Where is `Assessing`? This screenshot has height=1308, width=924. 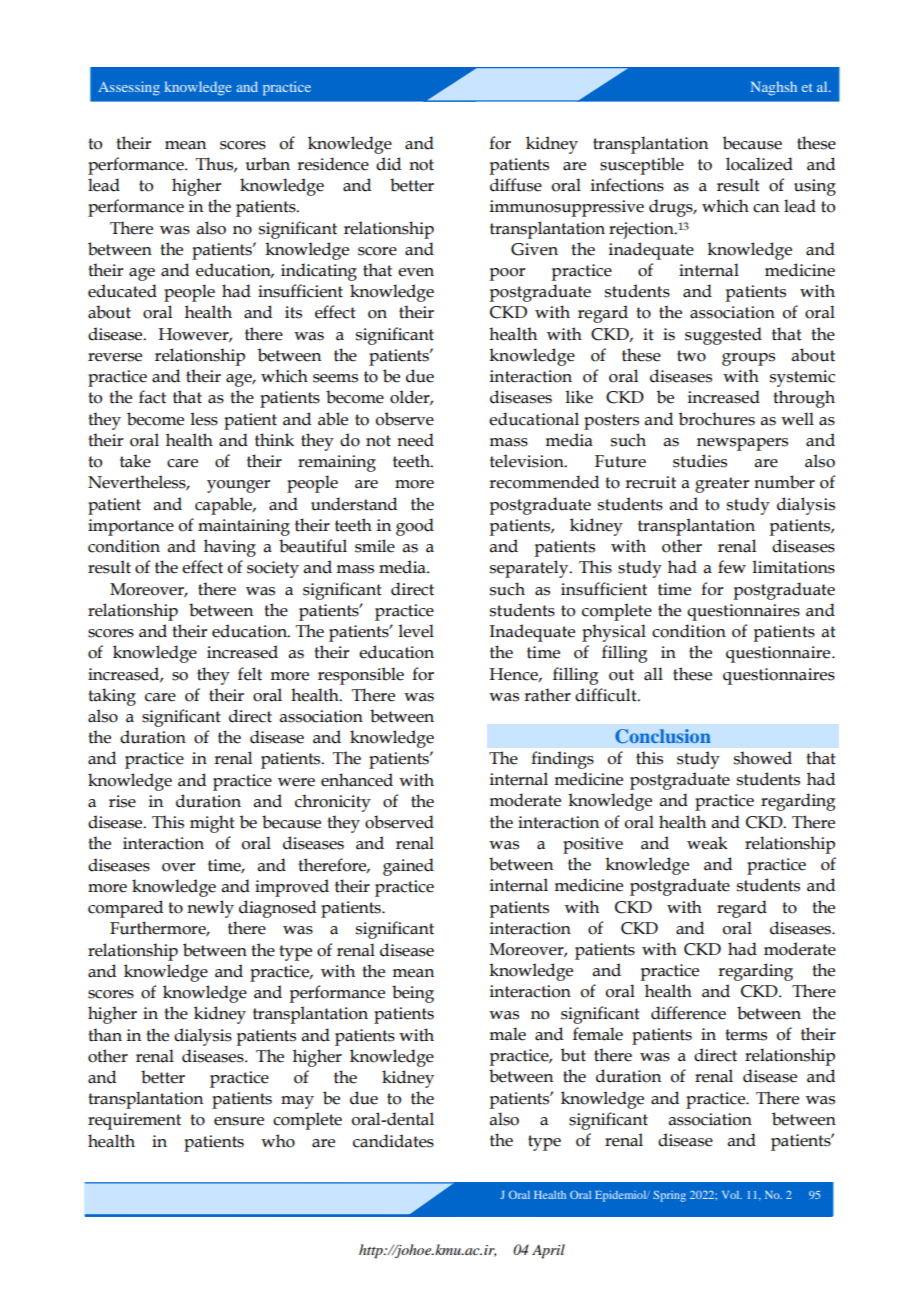 Assessing is located at coordinates (129, 88).
